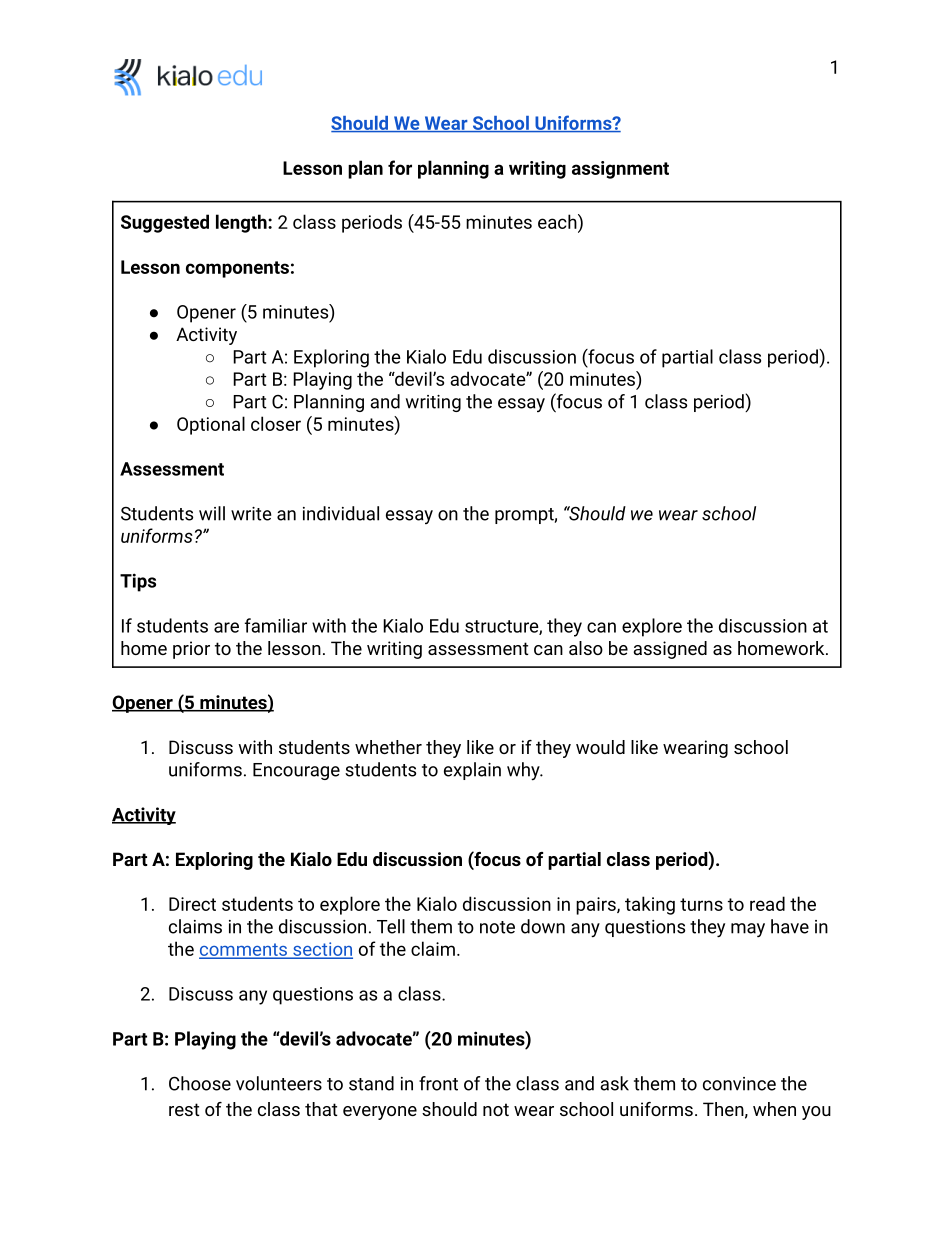 This screenshot has height=1233, width=952. What do you see at coordinates (600, 747) in the screenshot?
I see `would` at bounding box center [600, 747].
